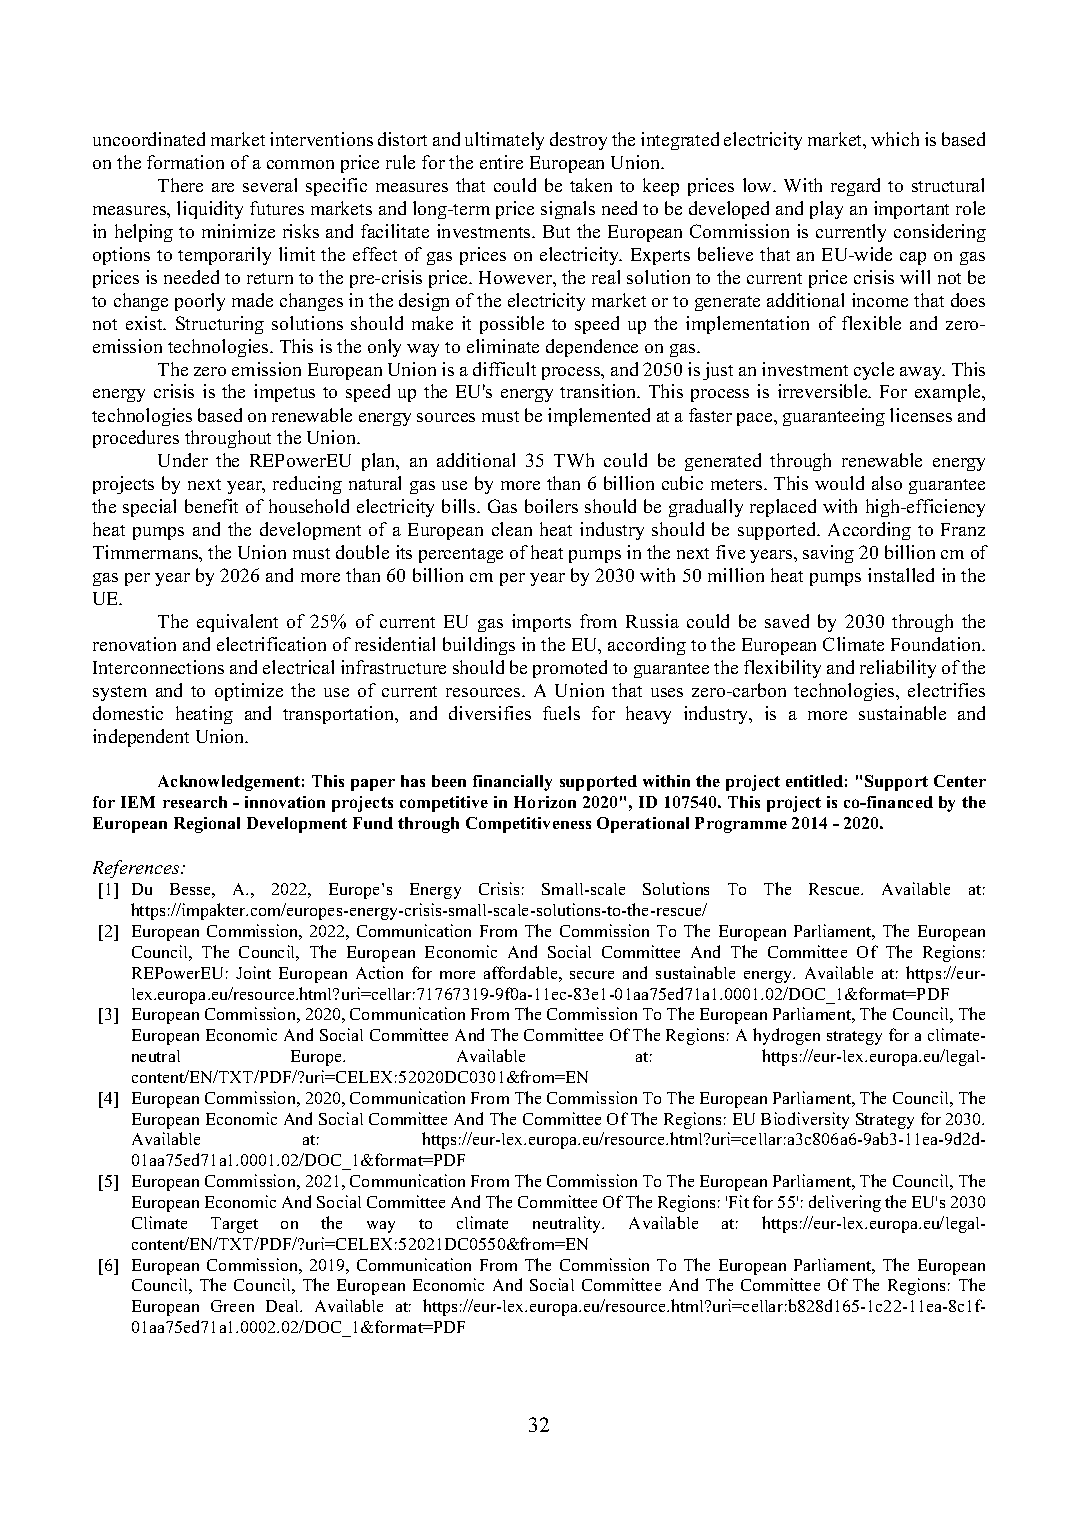  I want to click on regard, so click(855, 187).
